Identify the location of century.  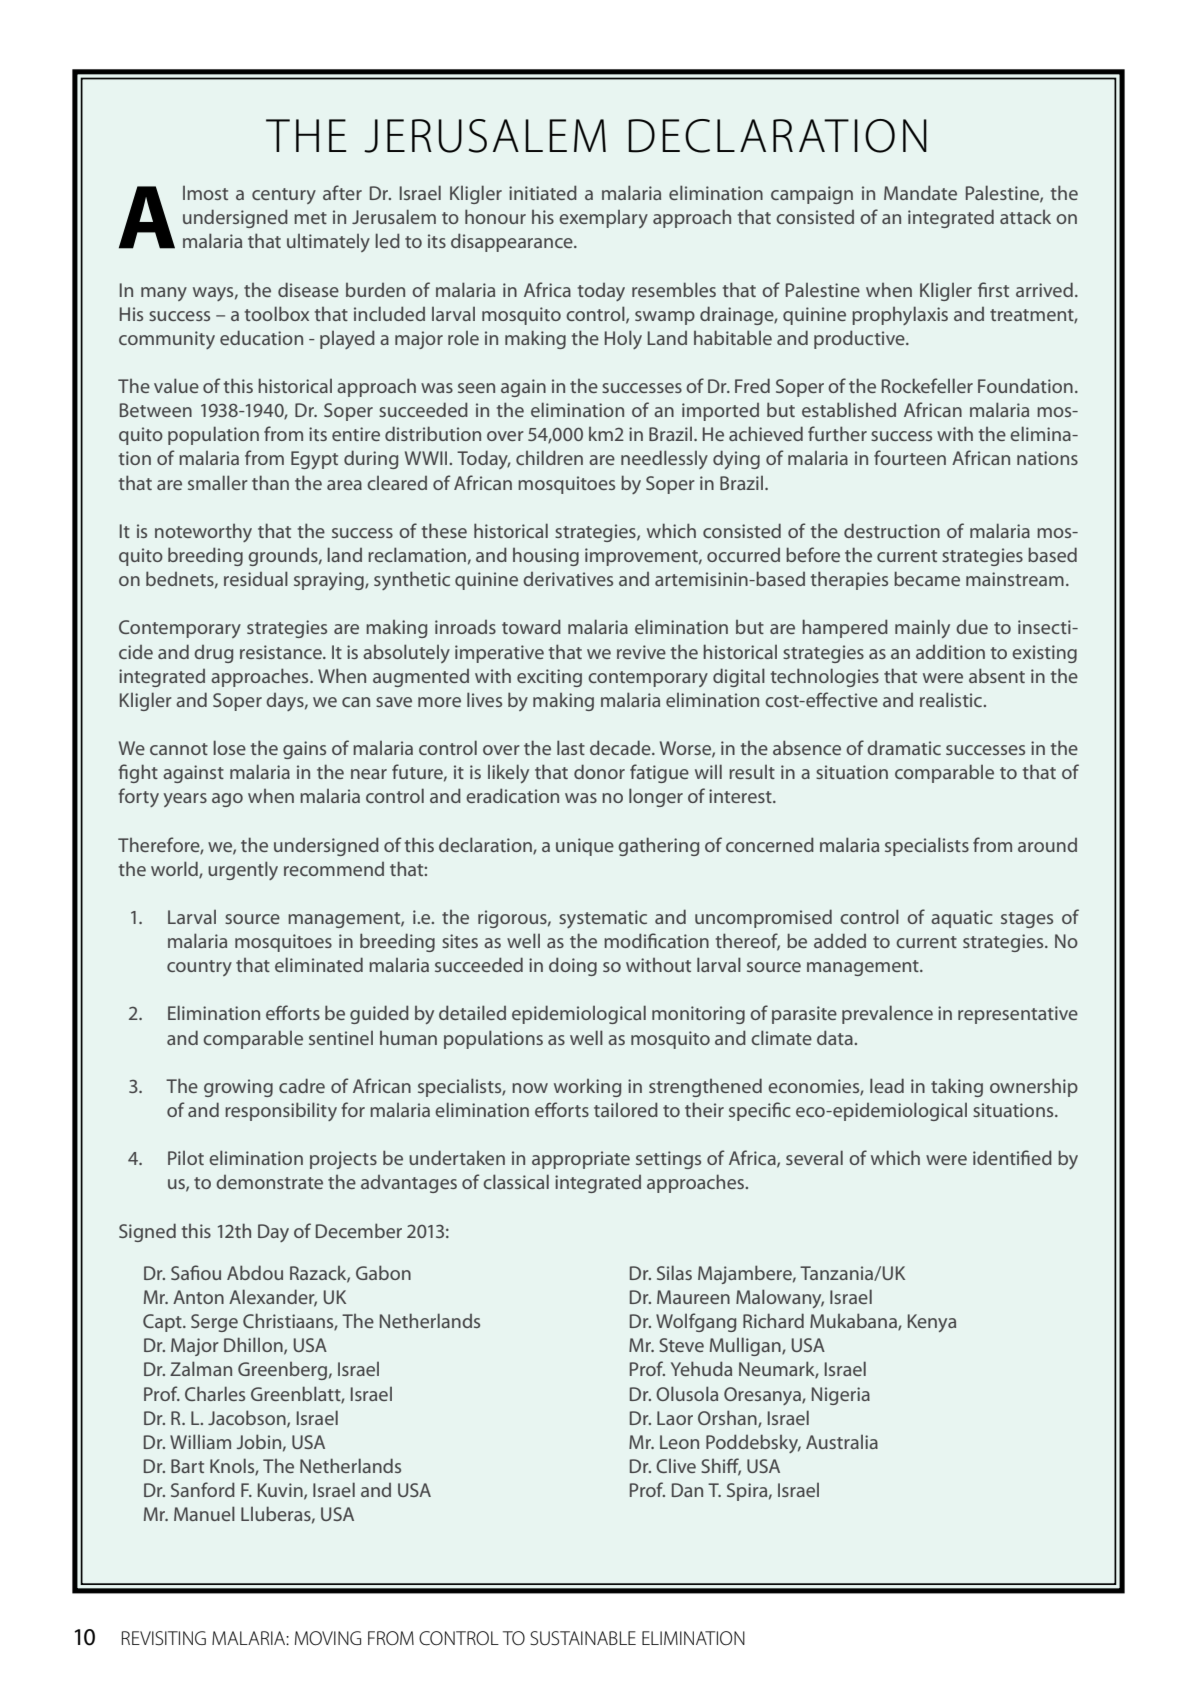
(284, 196).
